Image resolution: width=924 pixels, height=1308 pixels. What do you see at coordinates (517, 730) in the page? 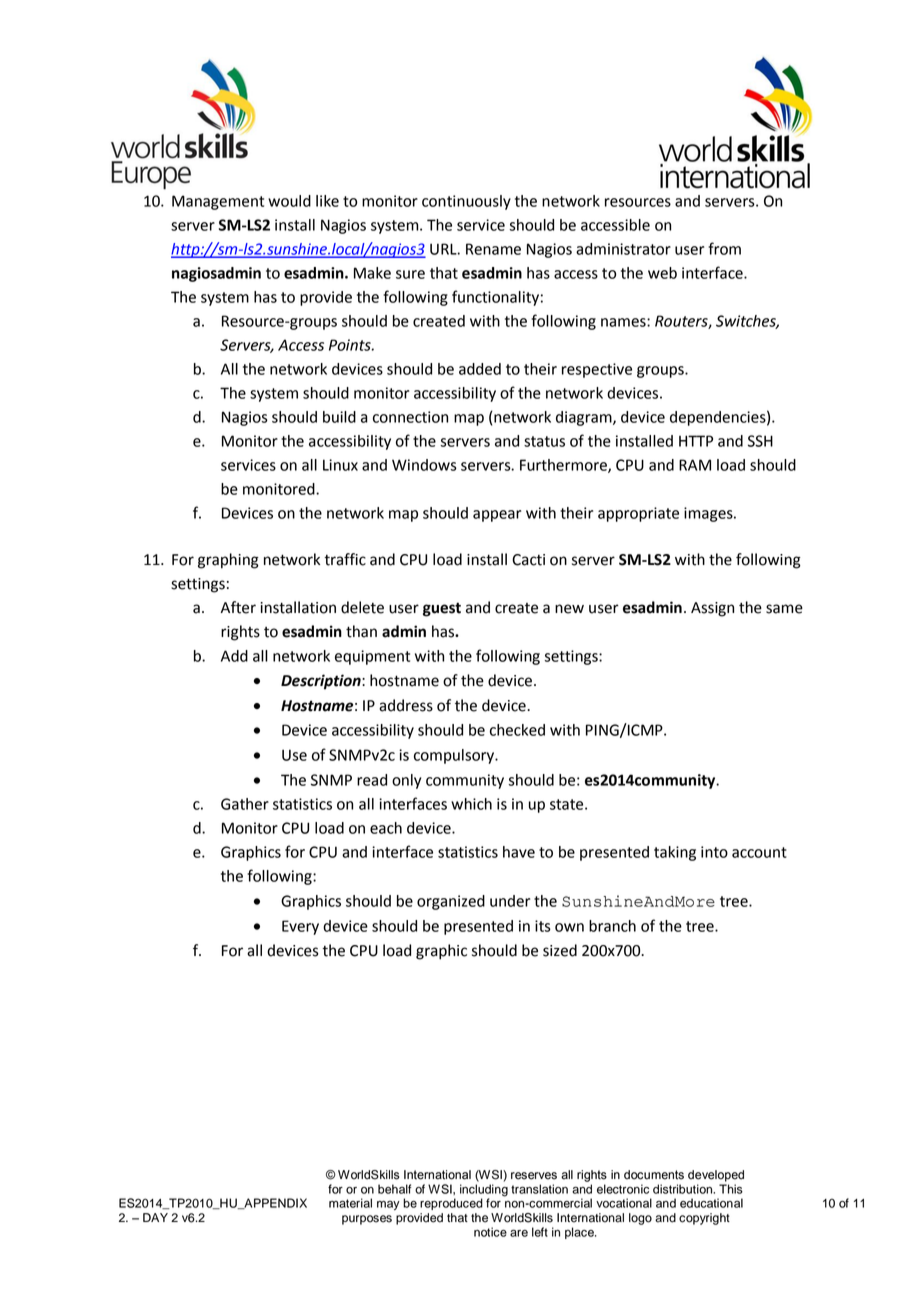
I see `checked` at bounding box center [517, 730].
